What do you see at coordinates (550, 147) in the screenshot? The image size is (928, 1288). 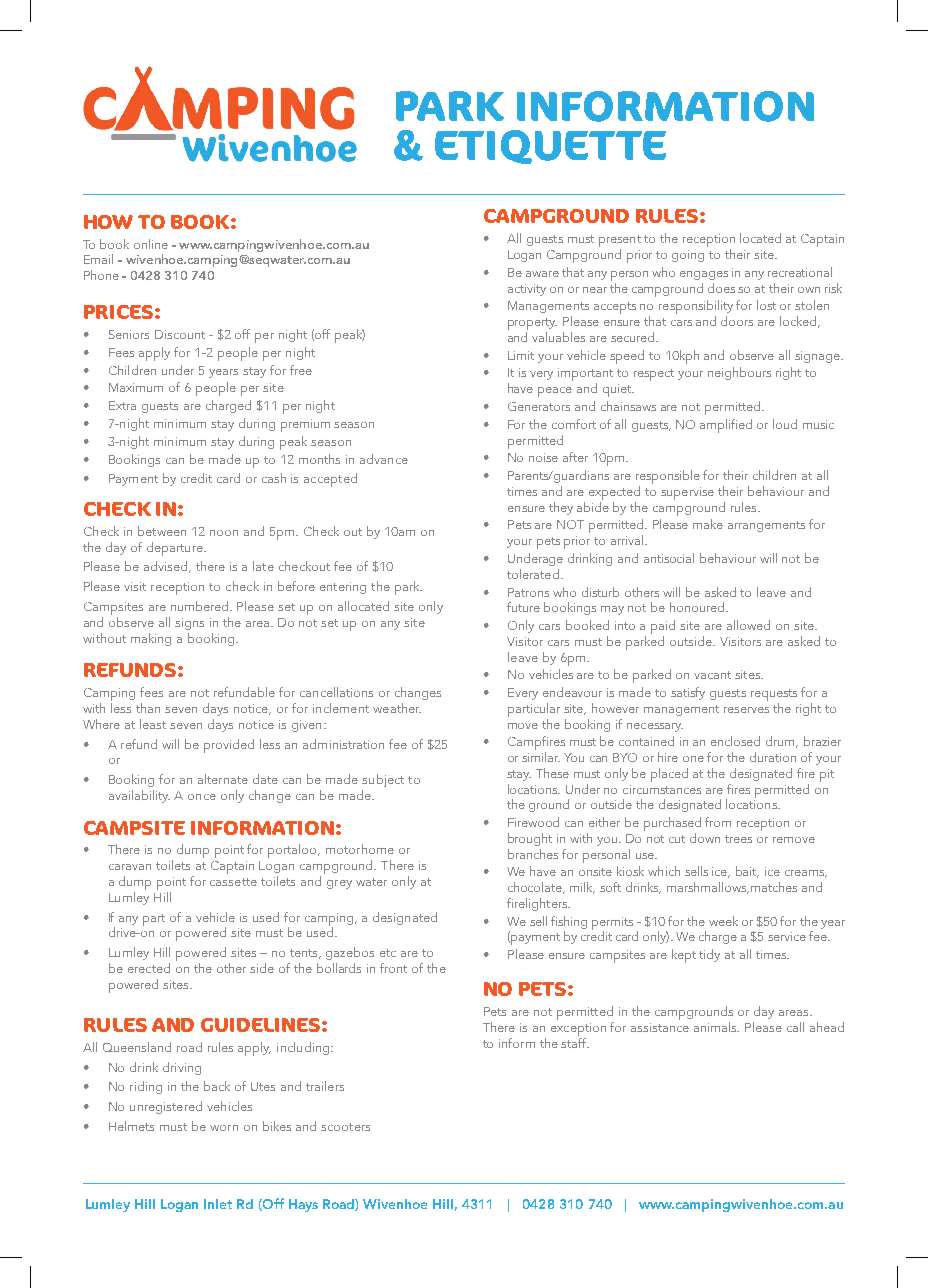 I see `ETIQUETTE` at bounding box center [550, 147].
